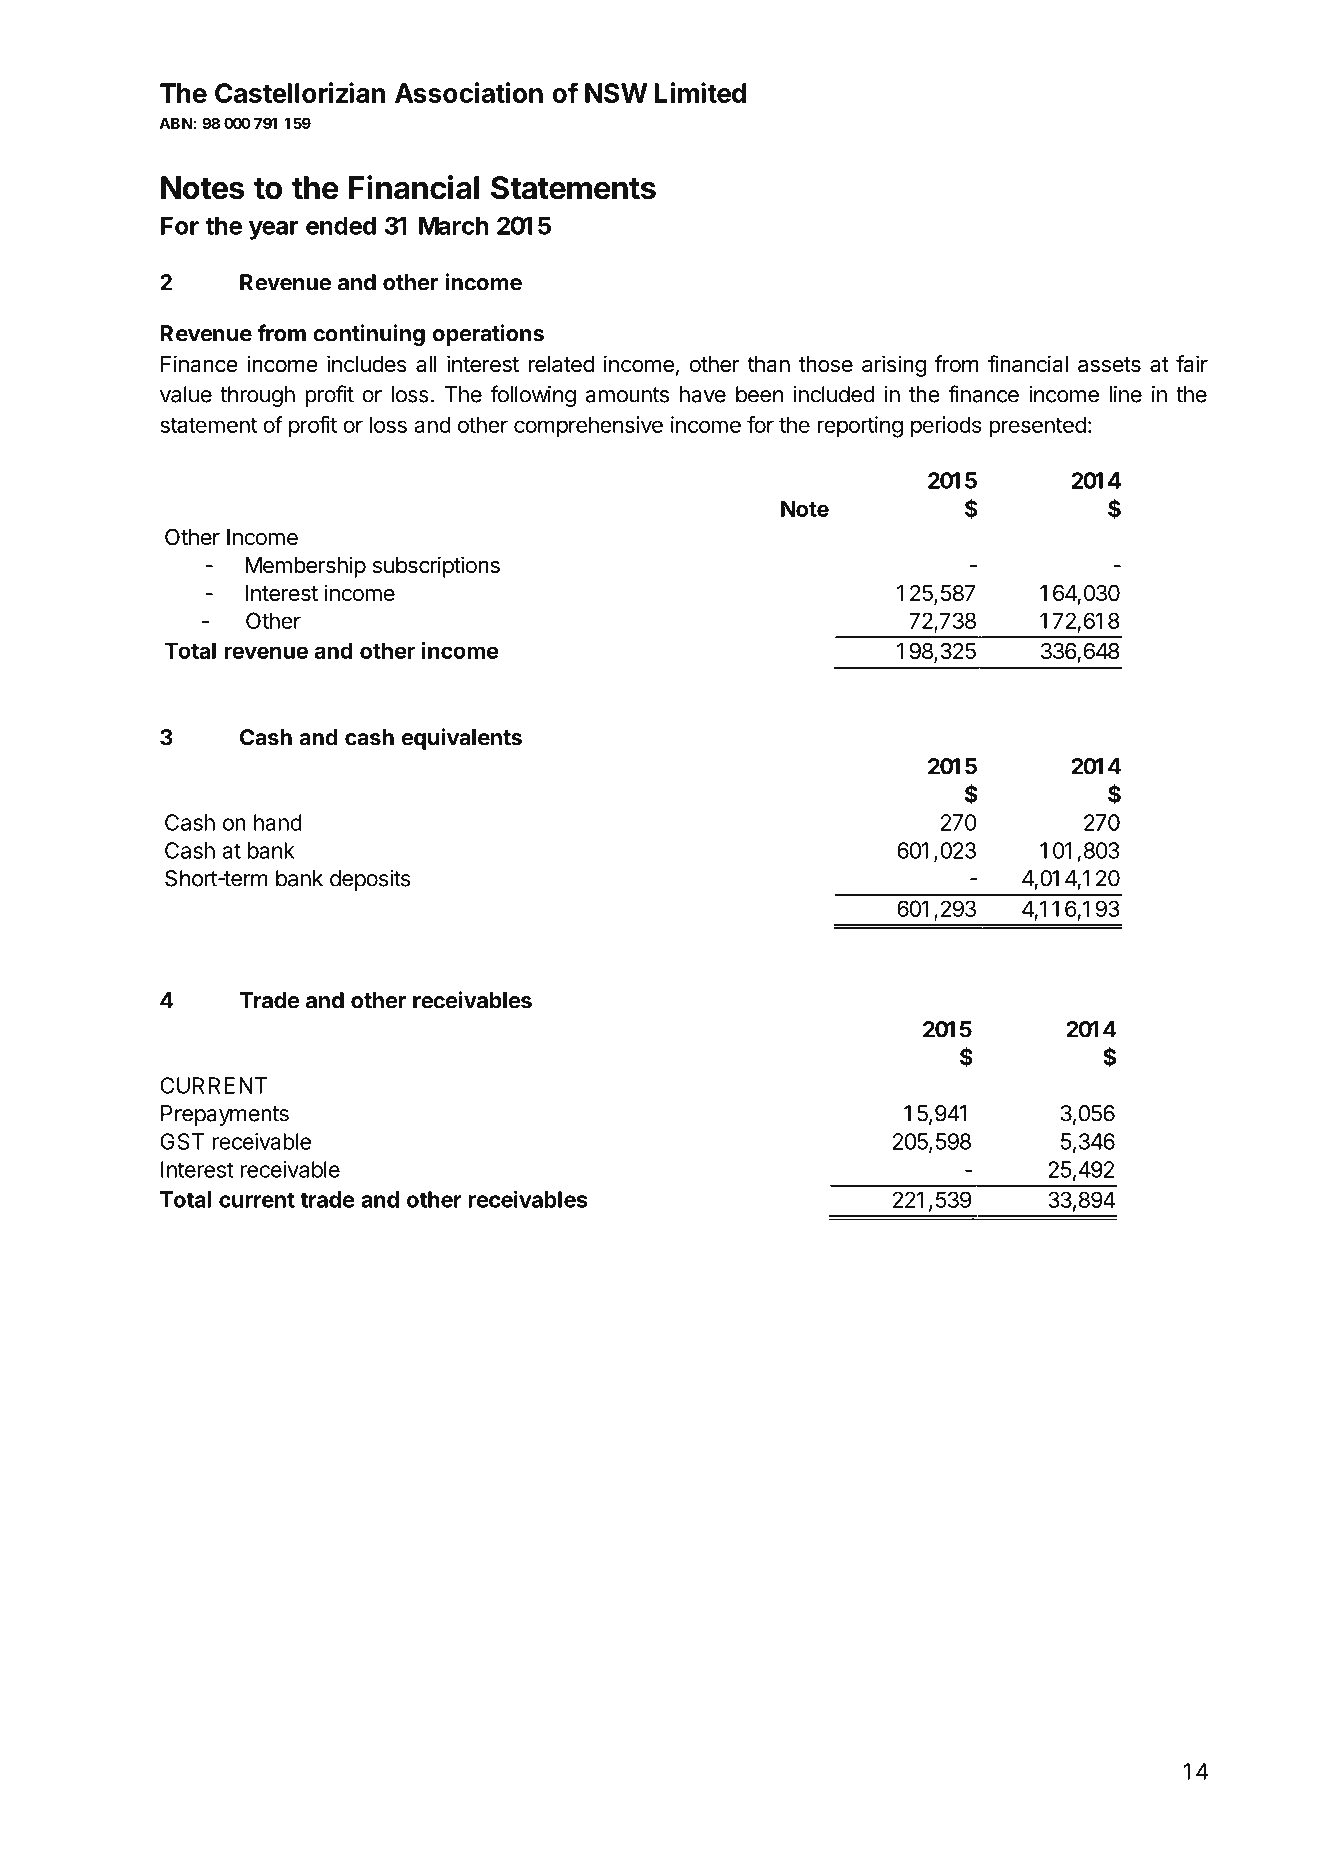 This image has width=1317, height=1863. What do you see at coordinates (257, 396) in the image?
I see `through` at bounding box center [257, 396].
